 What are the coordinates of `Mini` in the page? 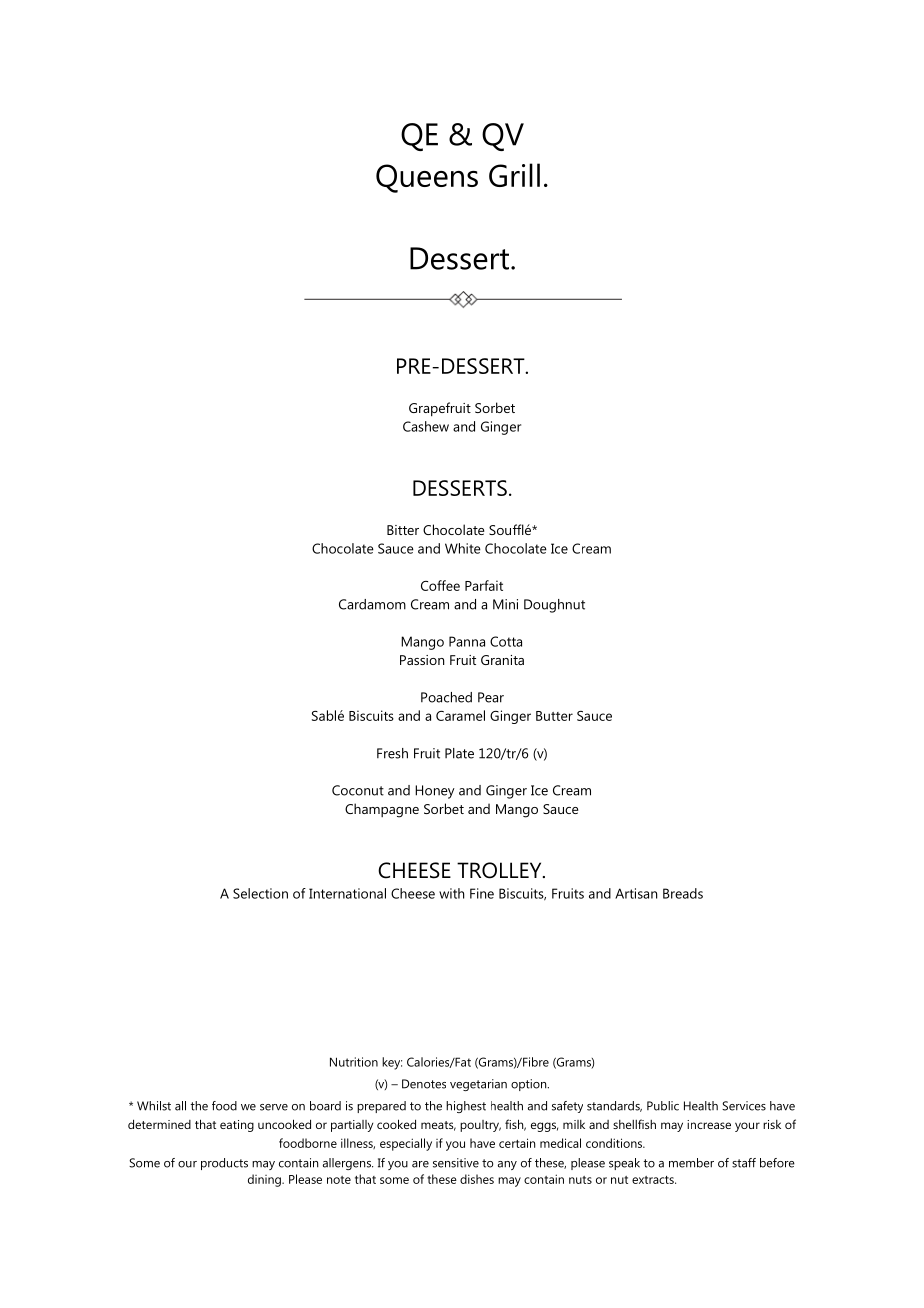 It's located at (505, 604).
